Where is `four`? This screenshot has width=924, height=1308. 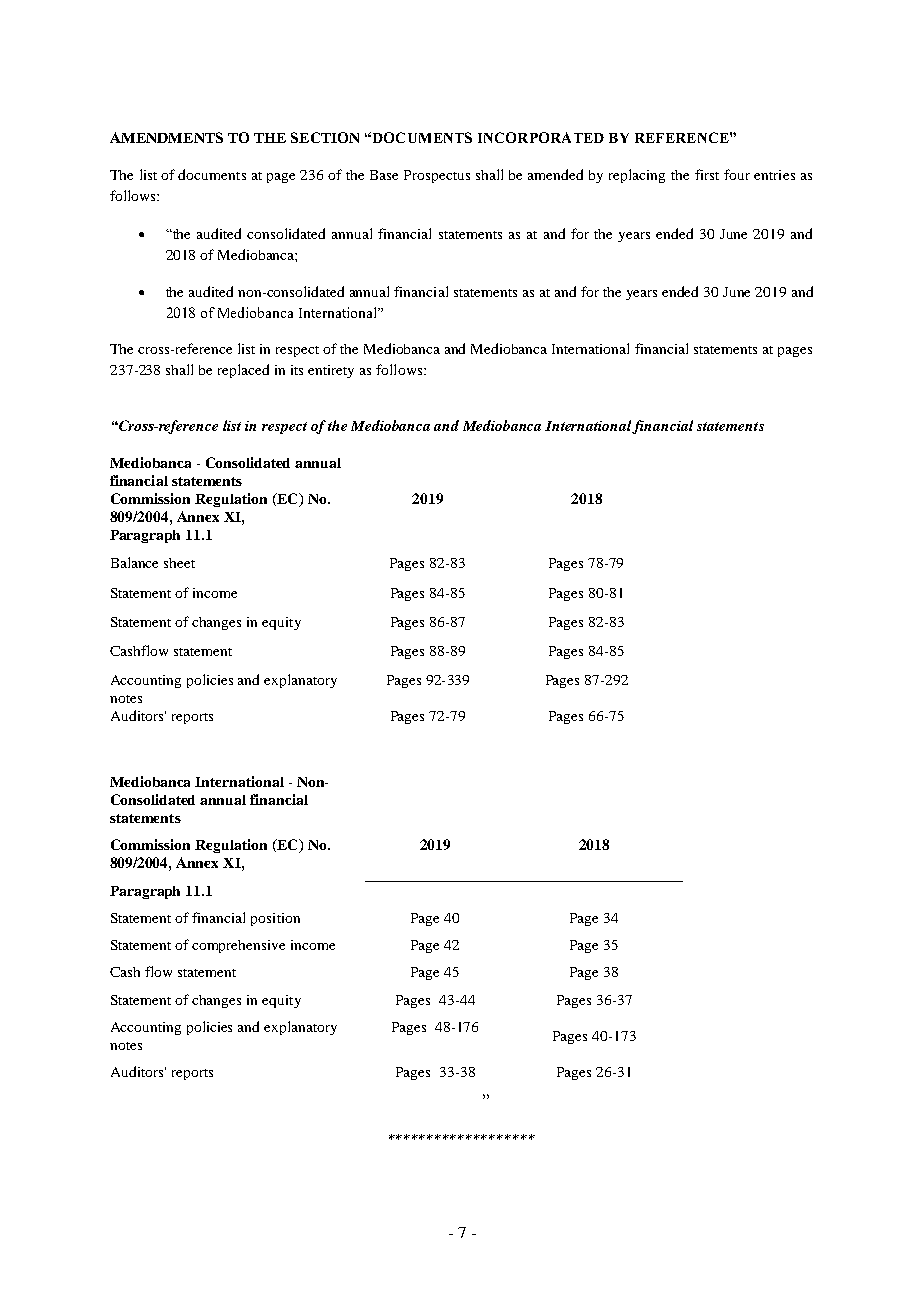
four is located at coordinates (737, 174).
